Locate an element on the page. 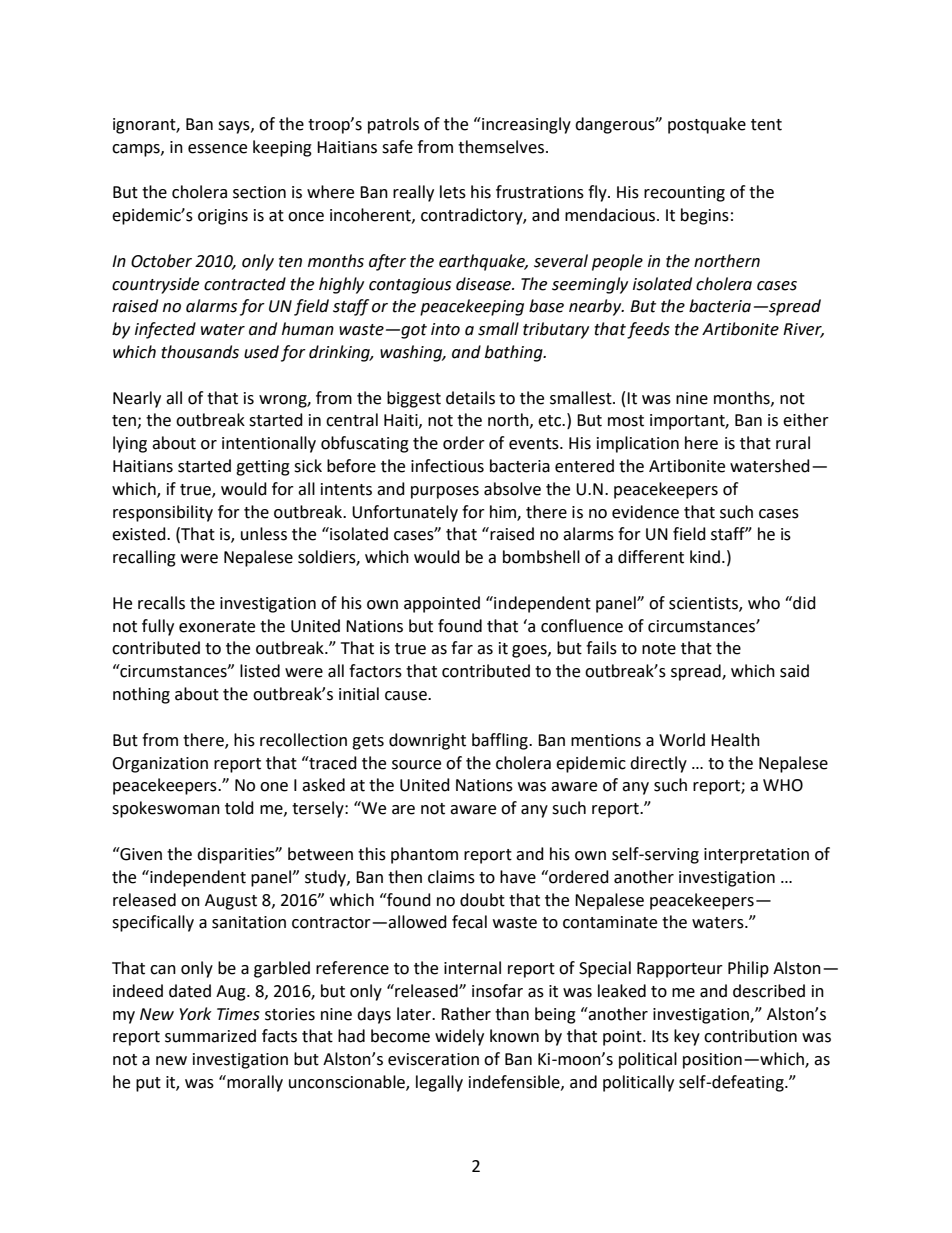 The image size is (952, 1233). kind is located at coordinates (705, 557).
